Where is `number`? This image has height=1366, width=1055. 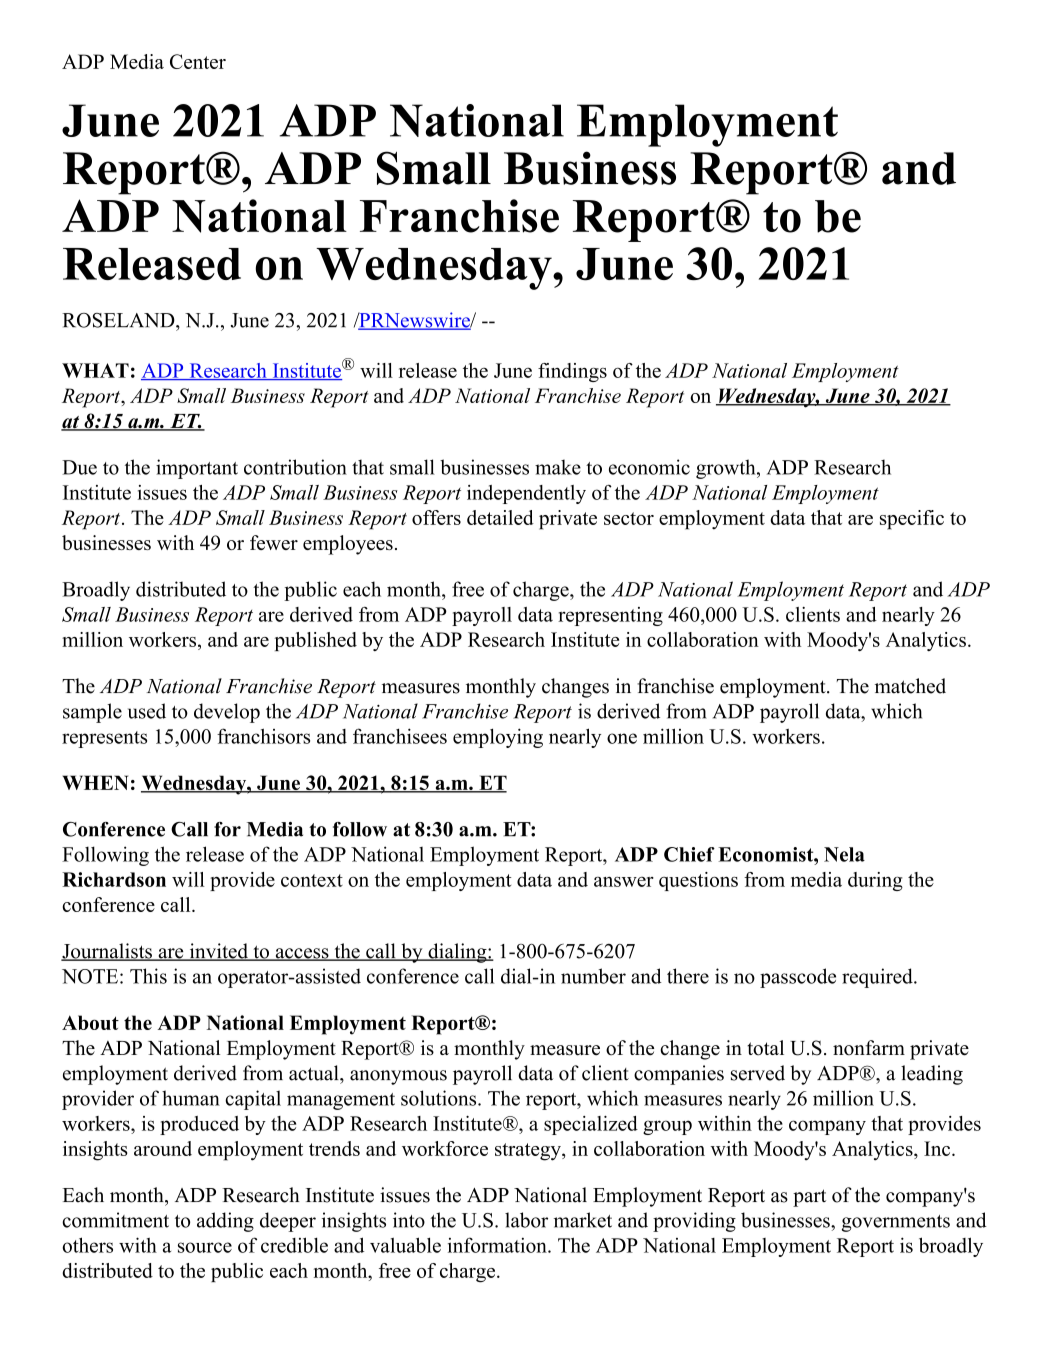 number is located at coordinates (593, 976).
